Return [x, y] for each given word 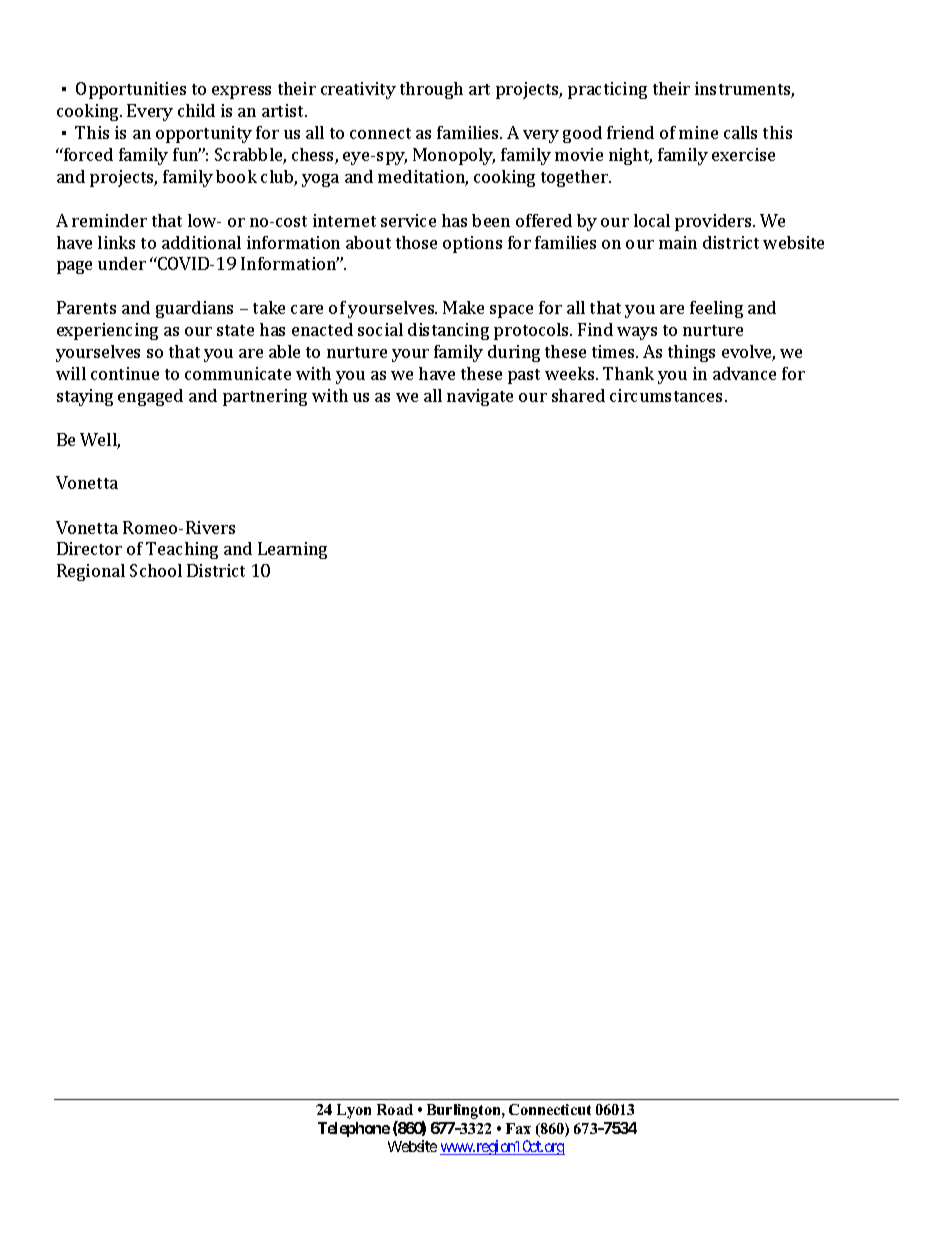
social [380, 329]
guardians [194, 309]
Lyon [354, 1111]
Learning [292, 550]
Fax [518, 1128]
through [431, 90]
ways [637, 333]
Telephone [354, 1129]
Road [395, 1109]
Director [89, 548]
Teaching [182, 550]
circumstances [668, 395]
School [156, 570]
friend [630, 132]
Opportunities [131, 90]
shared [578, 395]
